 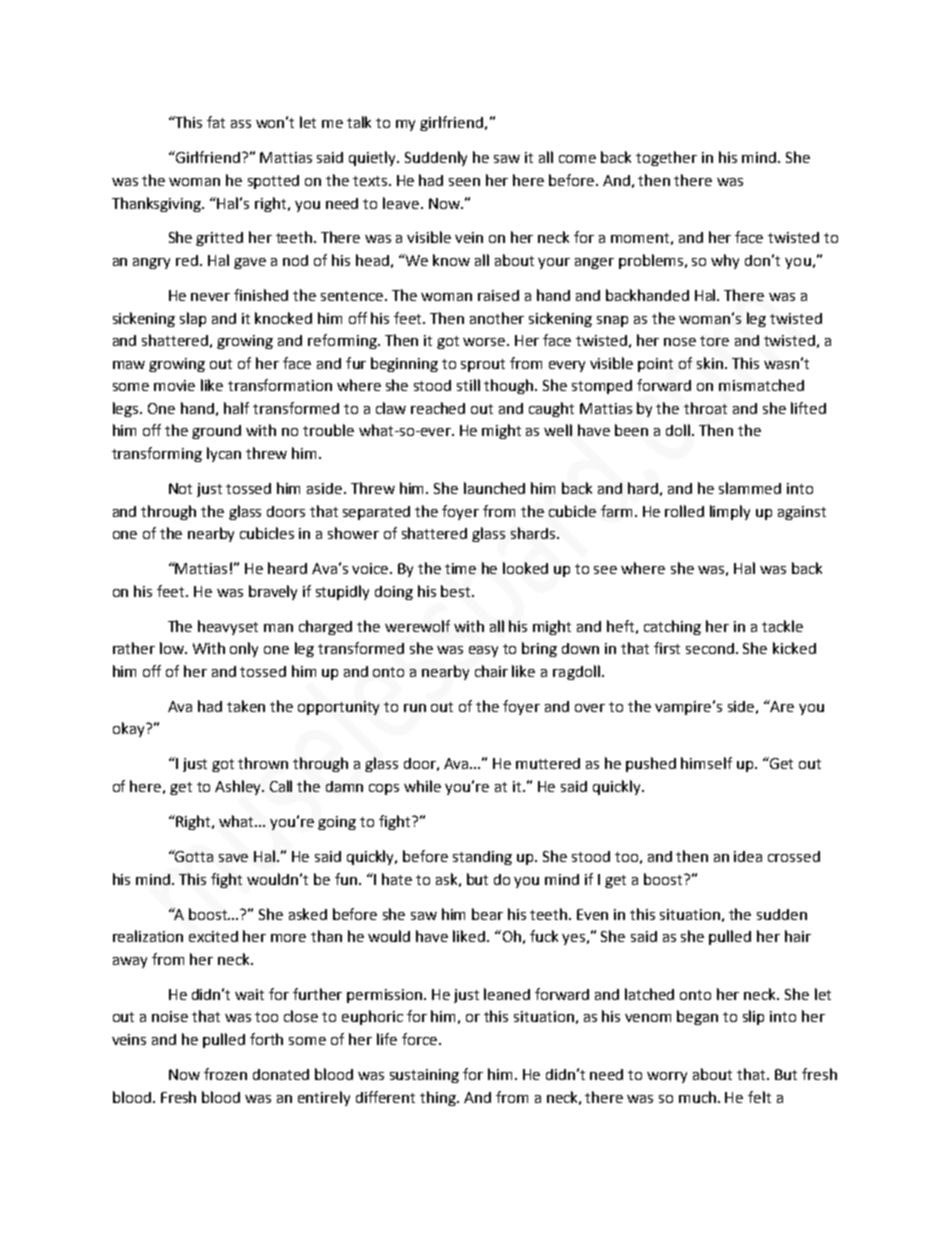 What do you see at coordinates (173, 648) in the page?
I see `low` at bounding box center [173, 648].
